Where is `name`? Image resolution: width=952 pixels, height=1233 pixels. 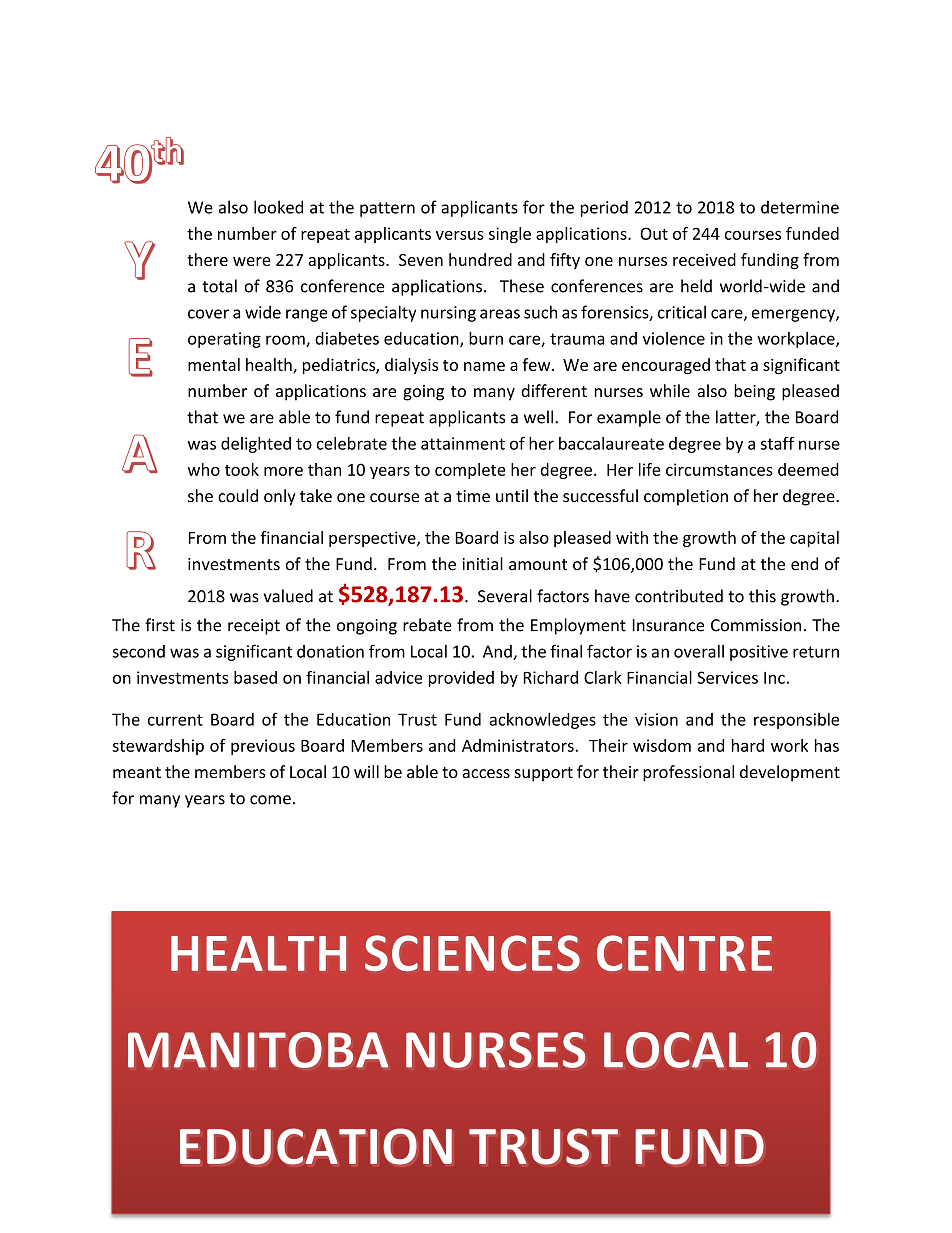
name is located at coordinates (484, 366).
